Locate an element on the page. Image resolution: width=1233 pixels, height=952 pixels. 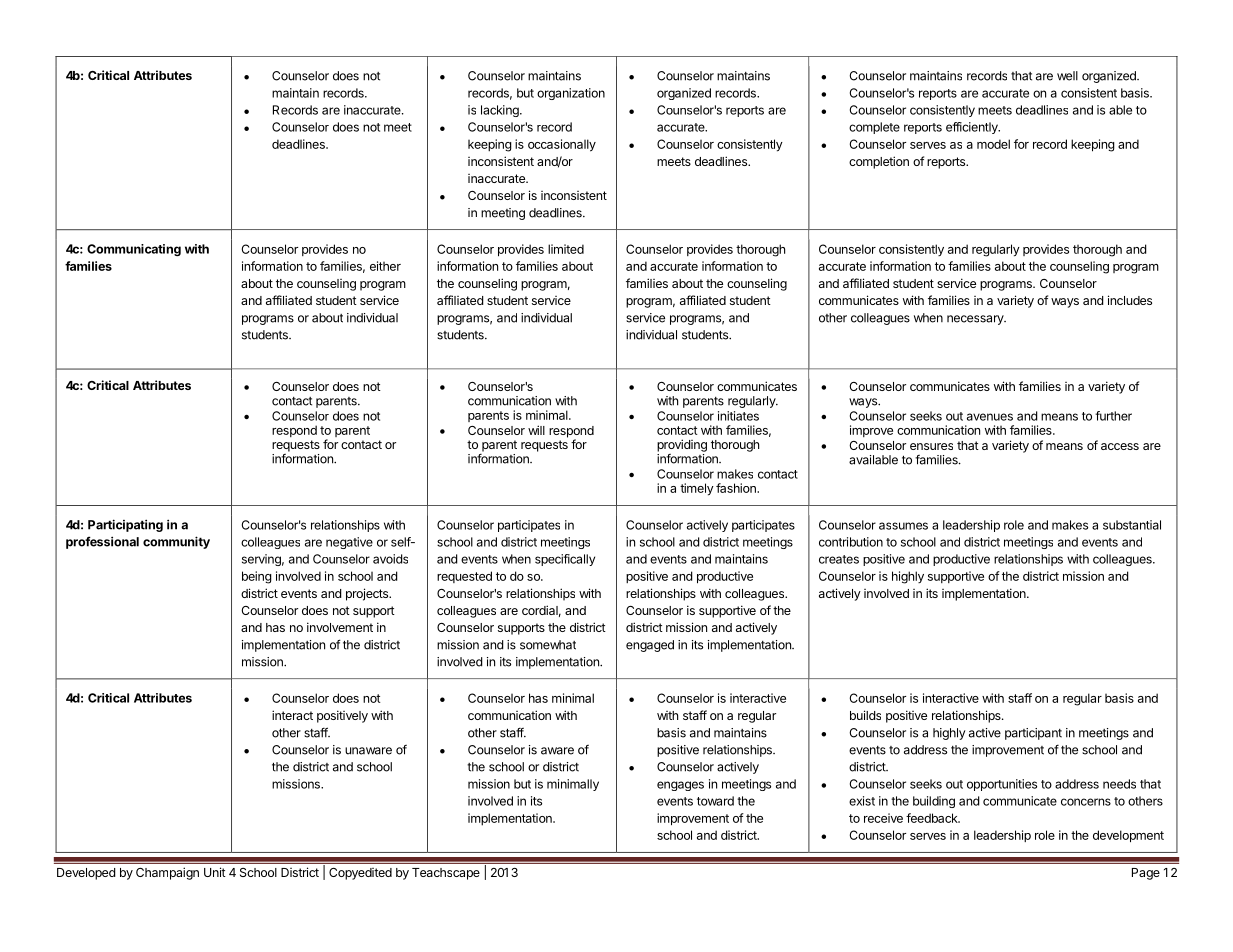
organization is located at coordinates (571, 94).
